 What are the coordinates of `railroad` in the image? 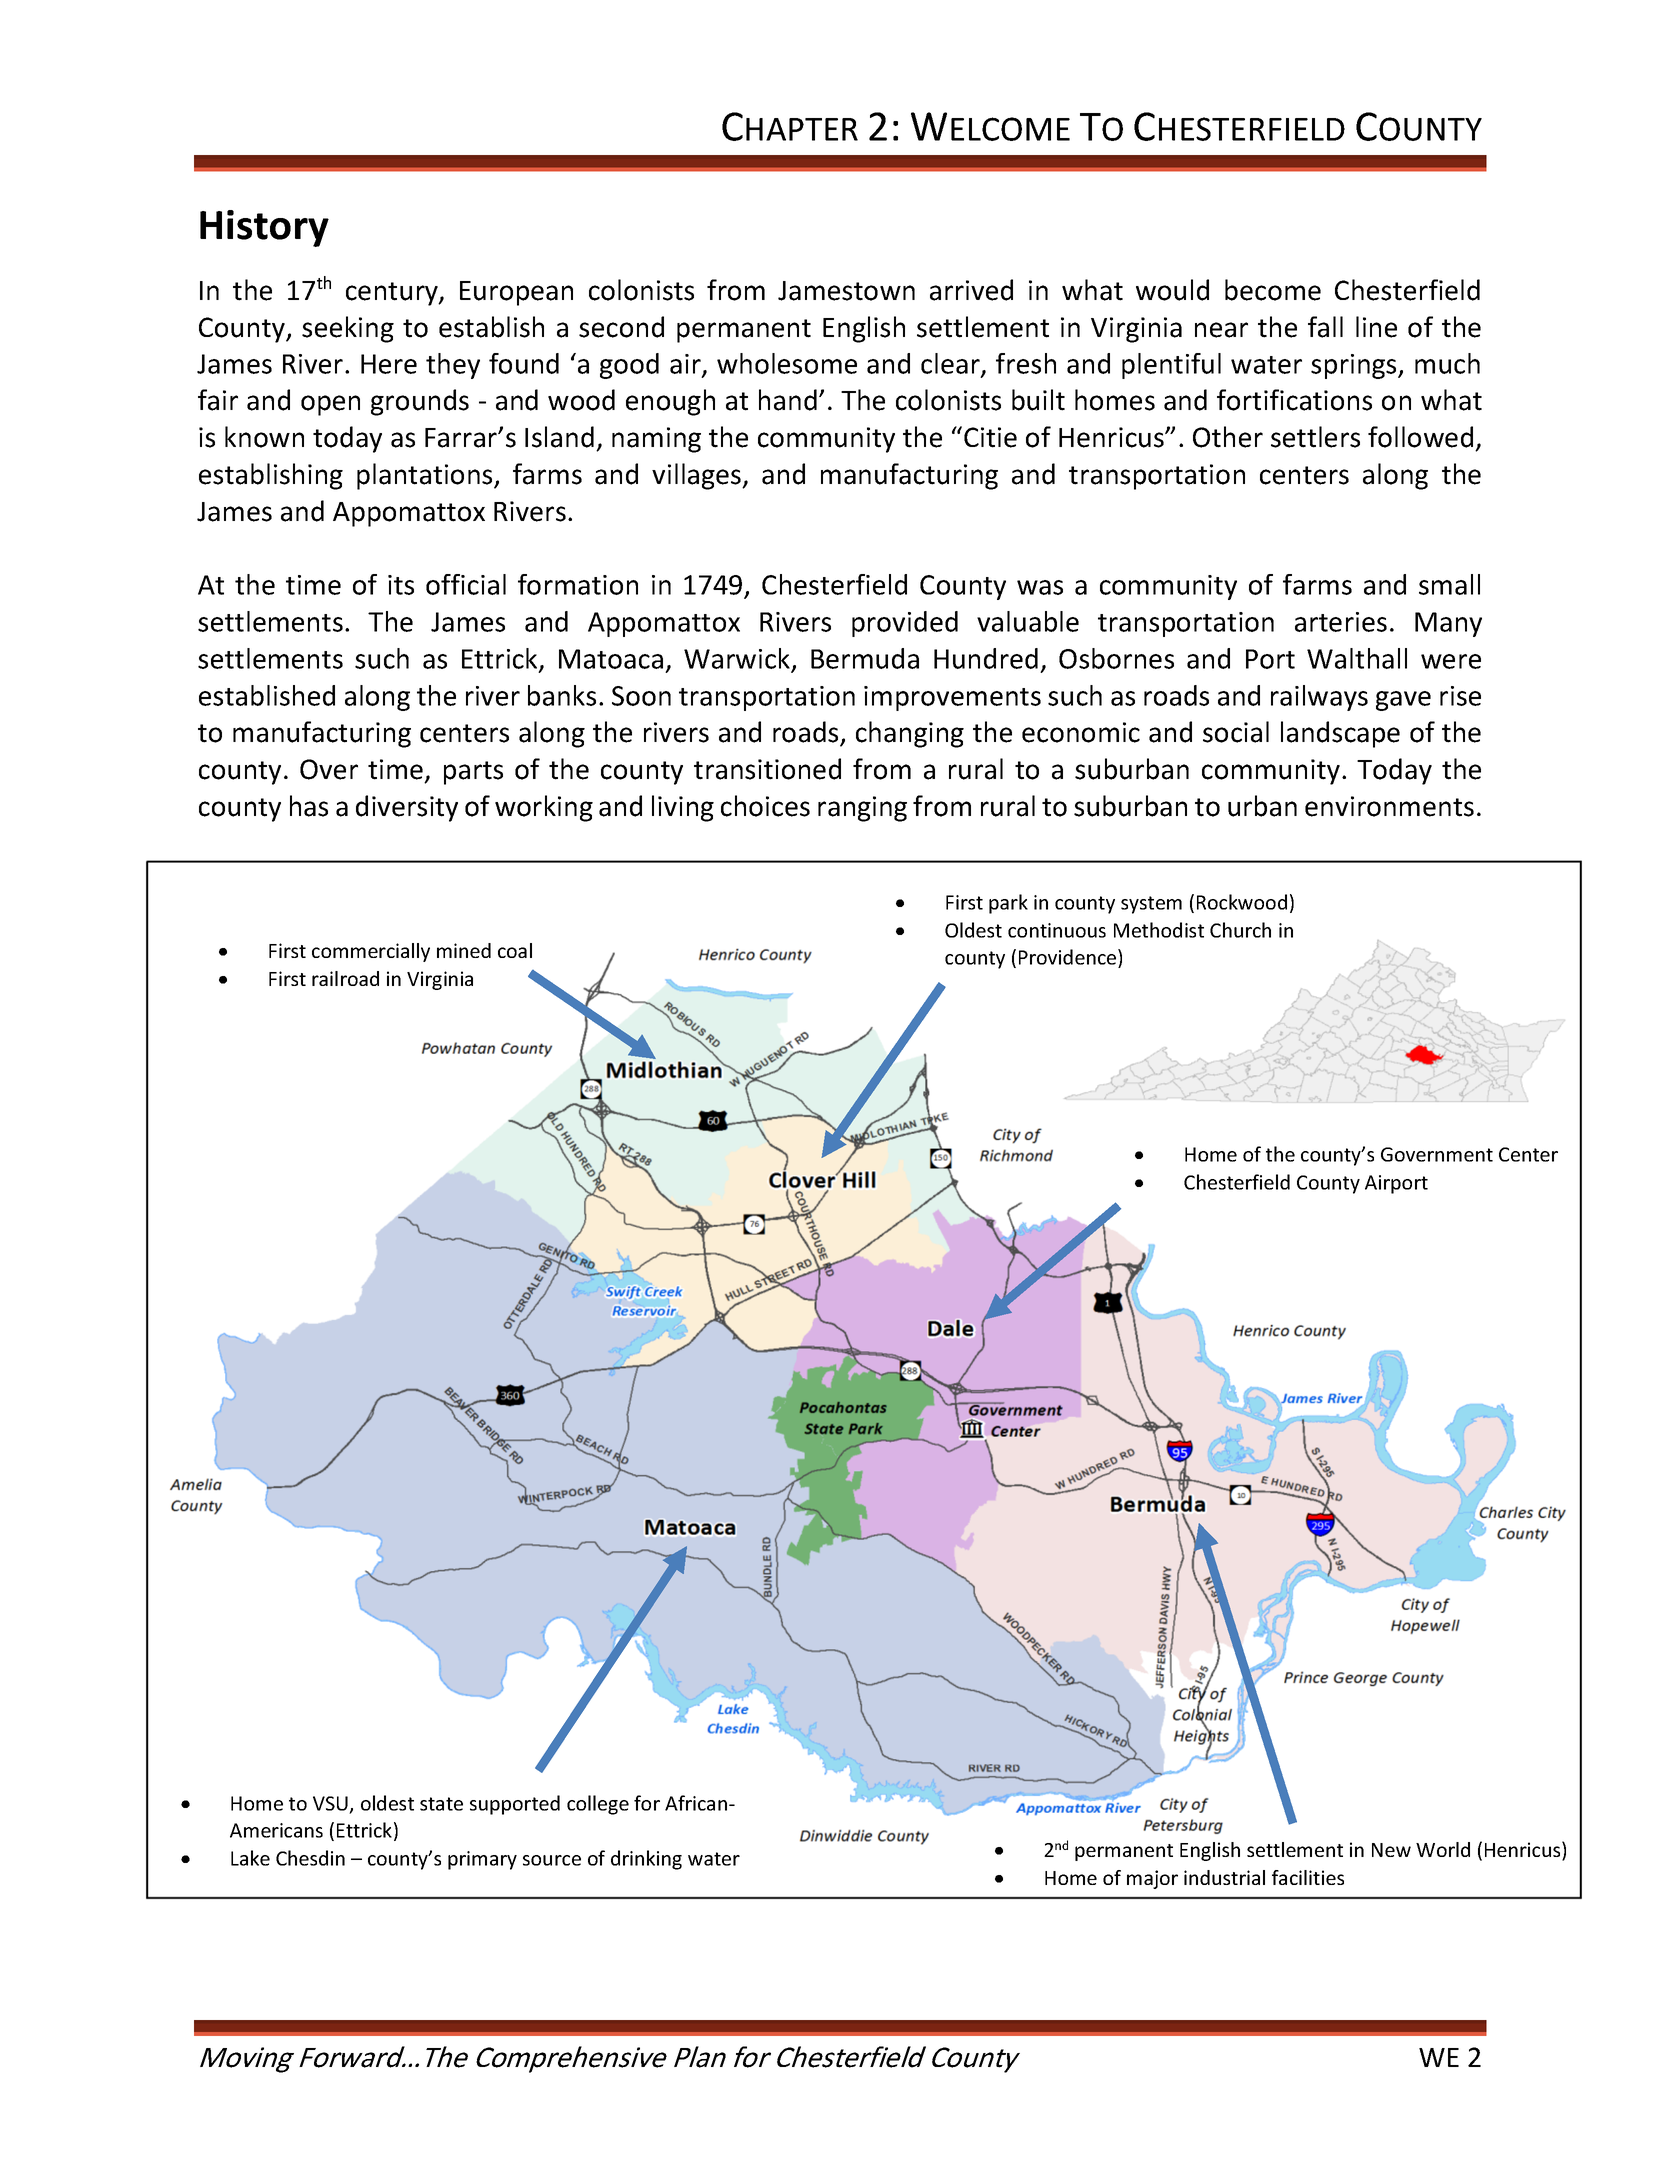 It's located at (345, 978).
